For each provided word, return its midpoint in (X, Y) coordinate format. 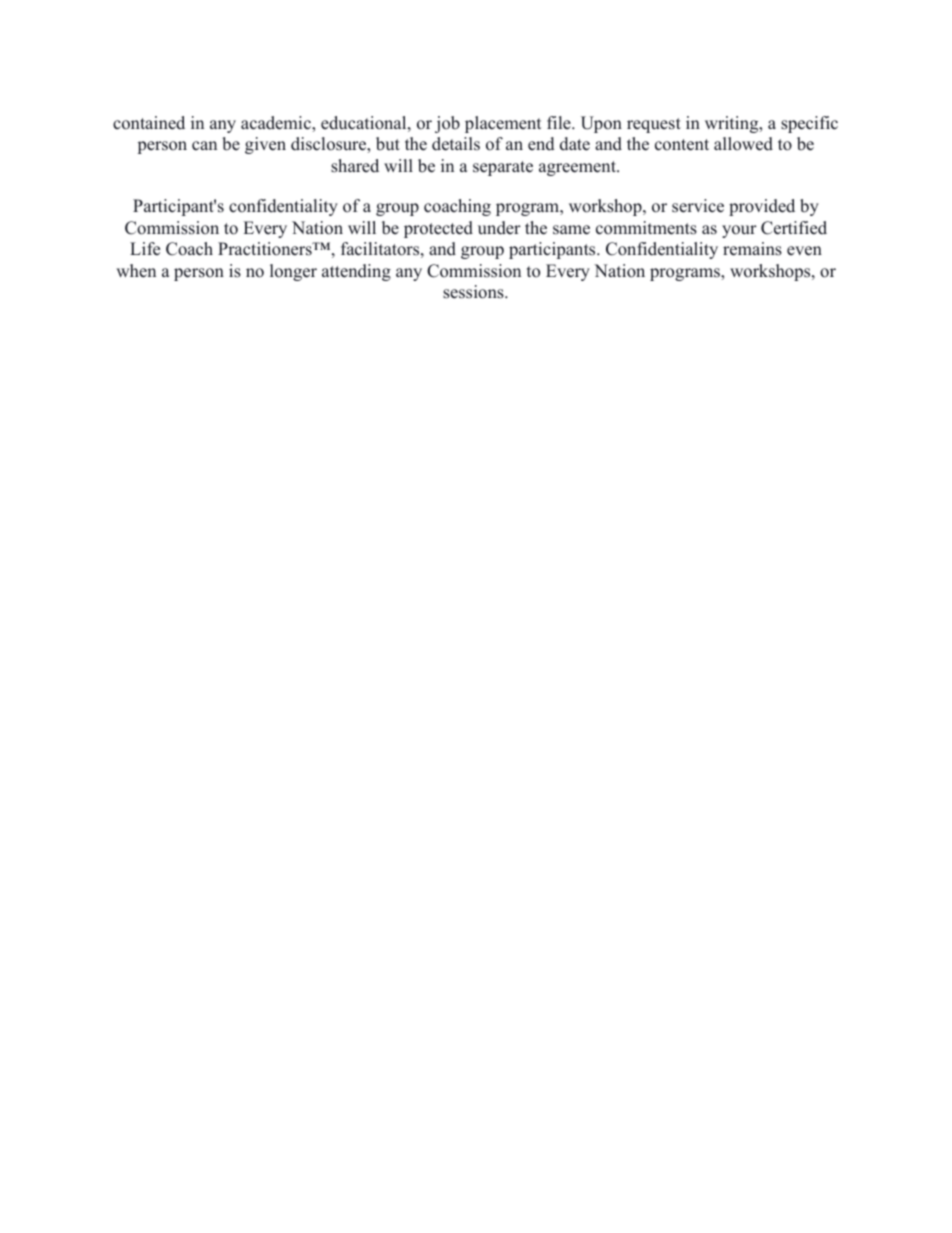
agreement (578, 168)
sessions (474, 292)
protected (438, 229)
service (698, 206)
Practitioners (266, 249)
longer (293, 272)
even (804, 251)
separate (503, 168)
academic (277, 123)
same (571, 230)
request (654, 125)
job (447, 124)
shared (355, 166)
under (499, 228)
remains (752, 249)
